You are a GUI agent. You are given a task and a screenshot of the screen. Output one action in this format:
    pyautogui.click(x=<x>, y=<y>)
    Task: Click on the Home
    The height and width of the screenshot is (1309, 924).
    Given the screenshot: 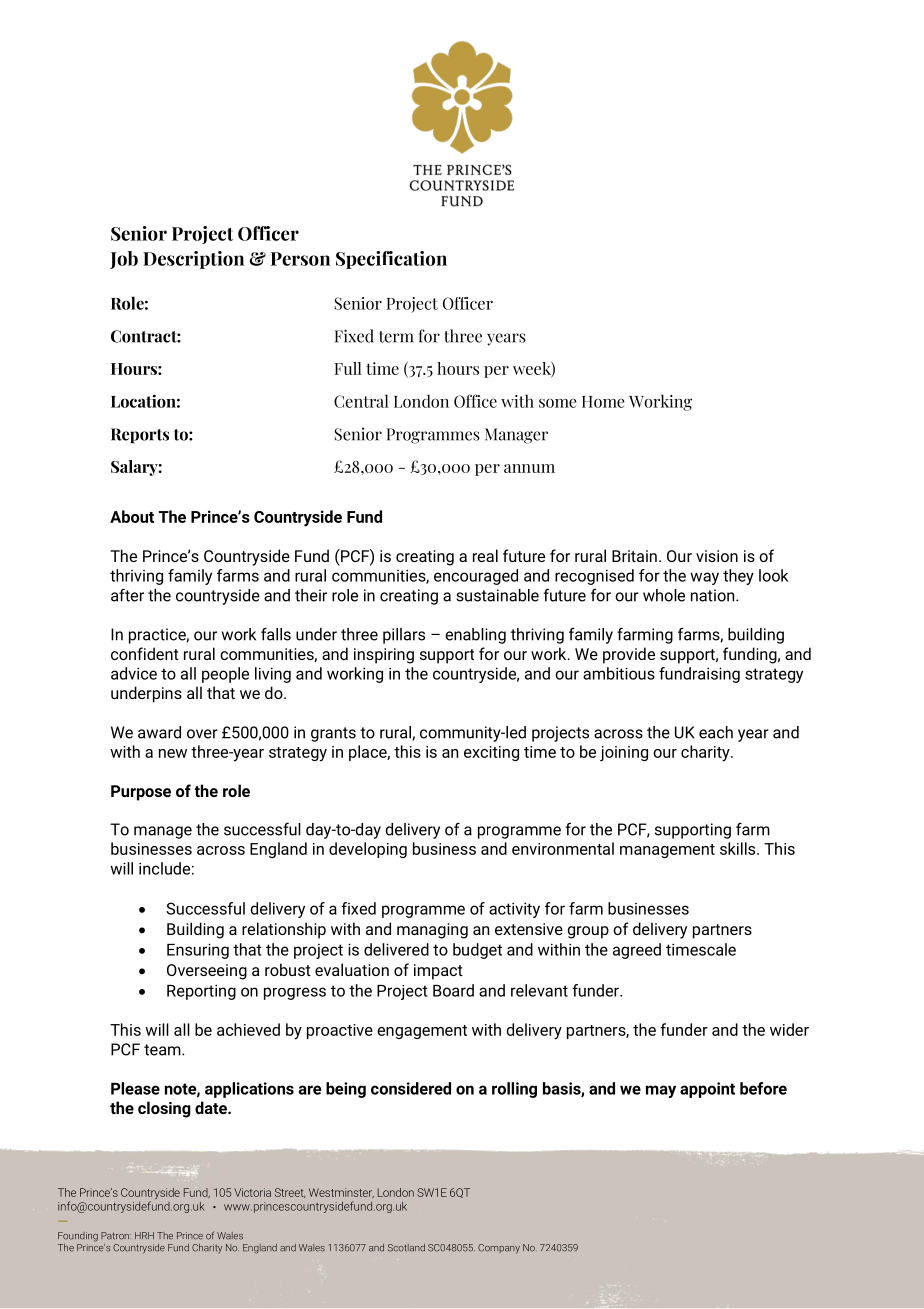 What is the action you would take?
    pyautogui.click(x=603, y=402)
